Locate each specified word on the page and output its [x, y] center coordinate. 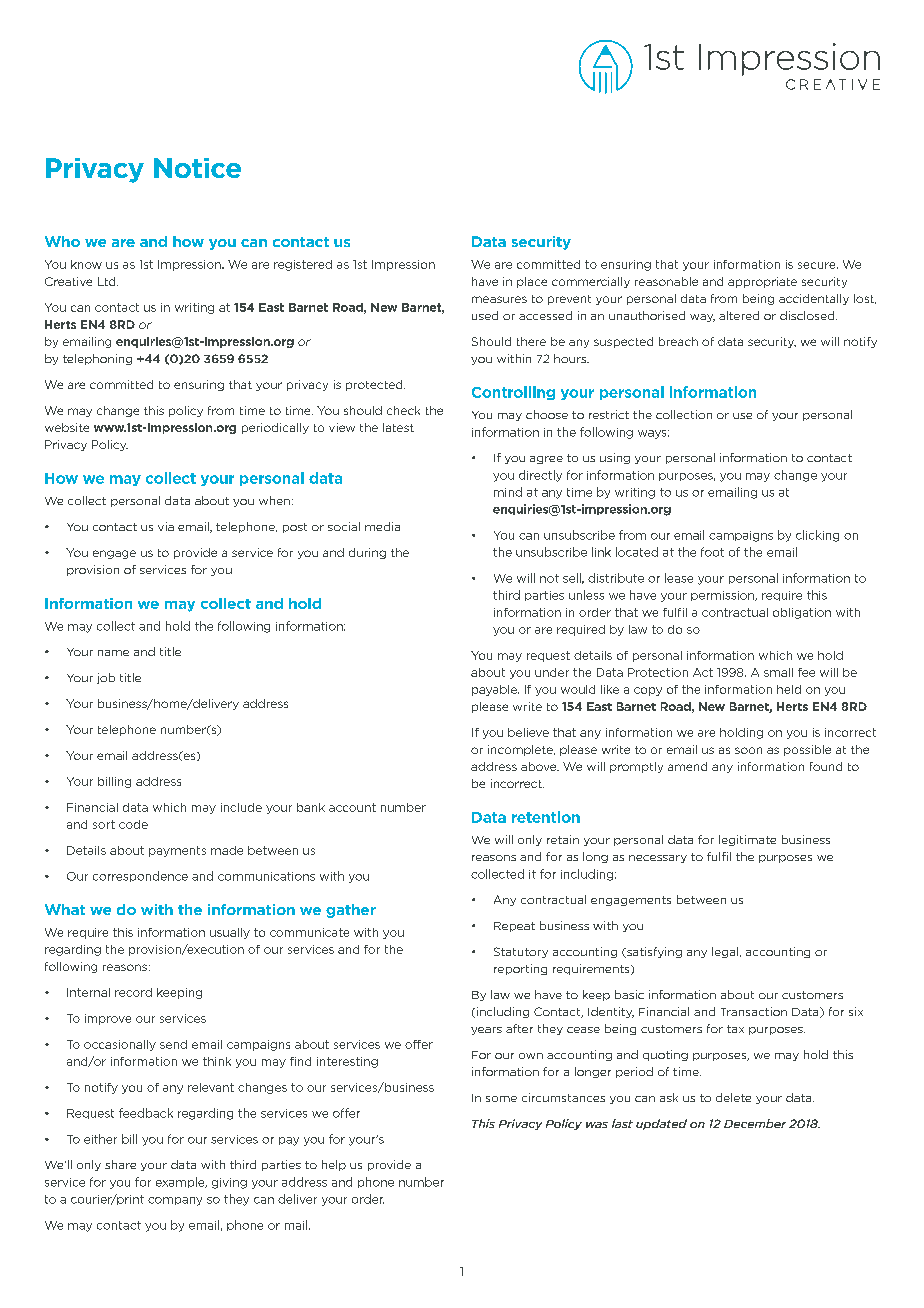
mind [508, 492]
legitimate [747, 840]
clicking [817, 536]
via [166, 526]
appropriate [762, 282]
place [532, 282]
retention [546, 817]
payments [177, 851]
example [181, 1182]
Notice [197, 168]
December [755, 1123]
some [501, 1099]
